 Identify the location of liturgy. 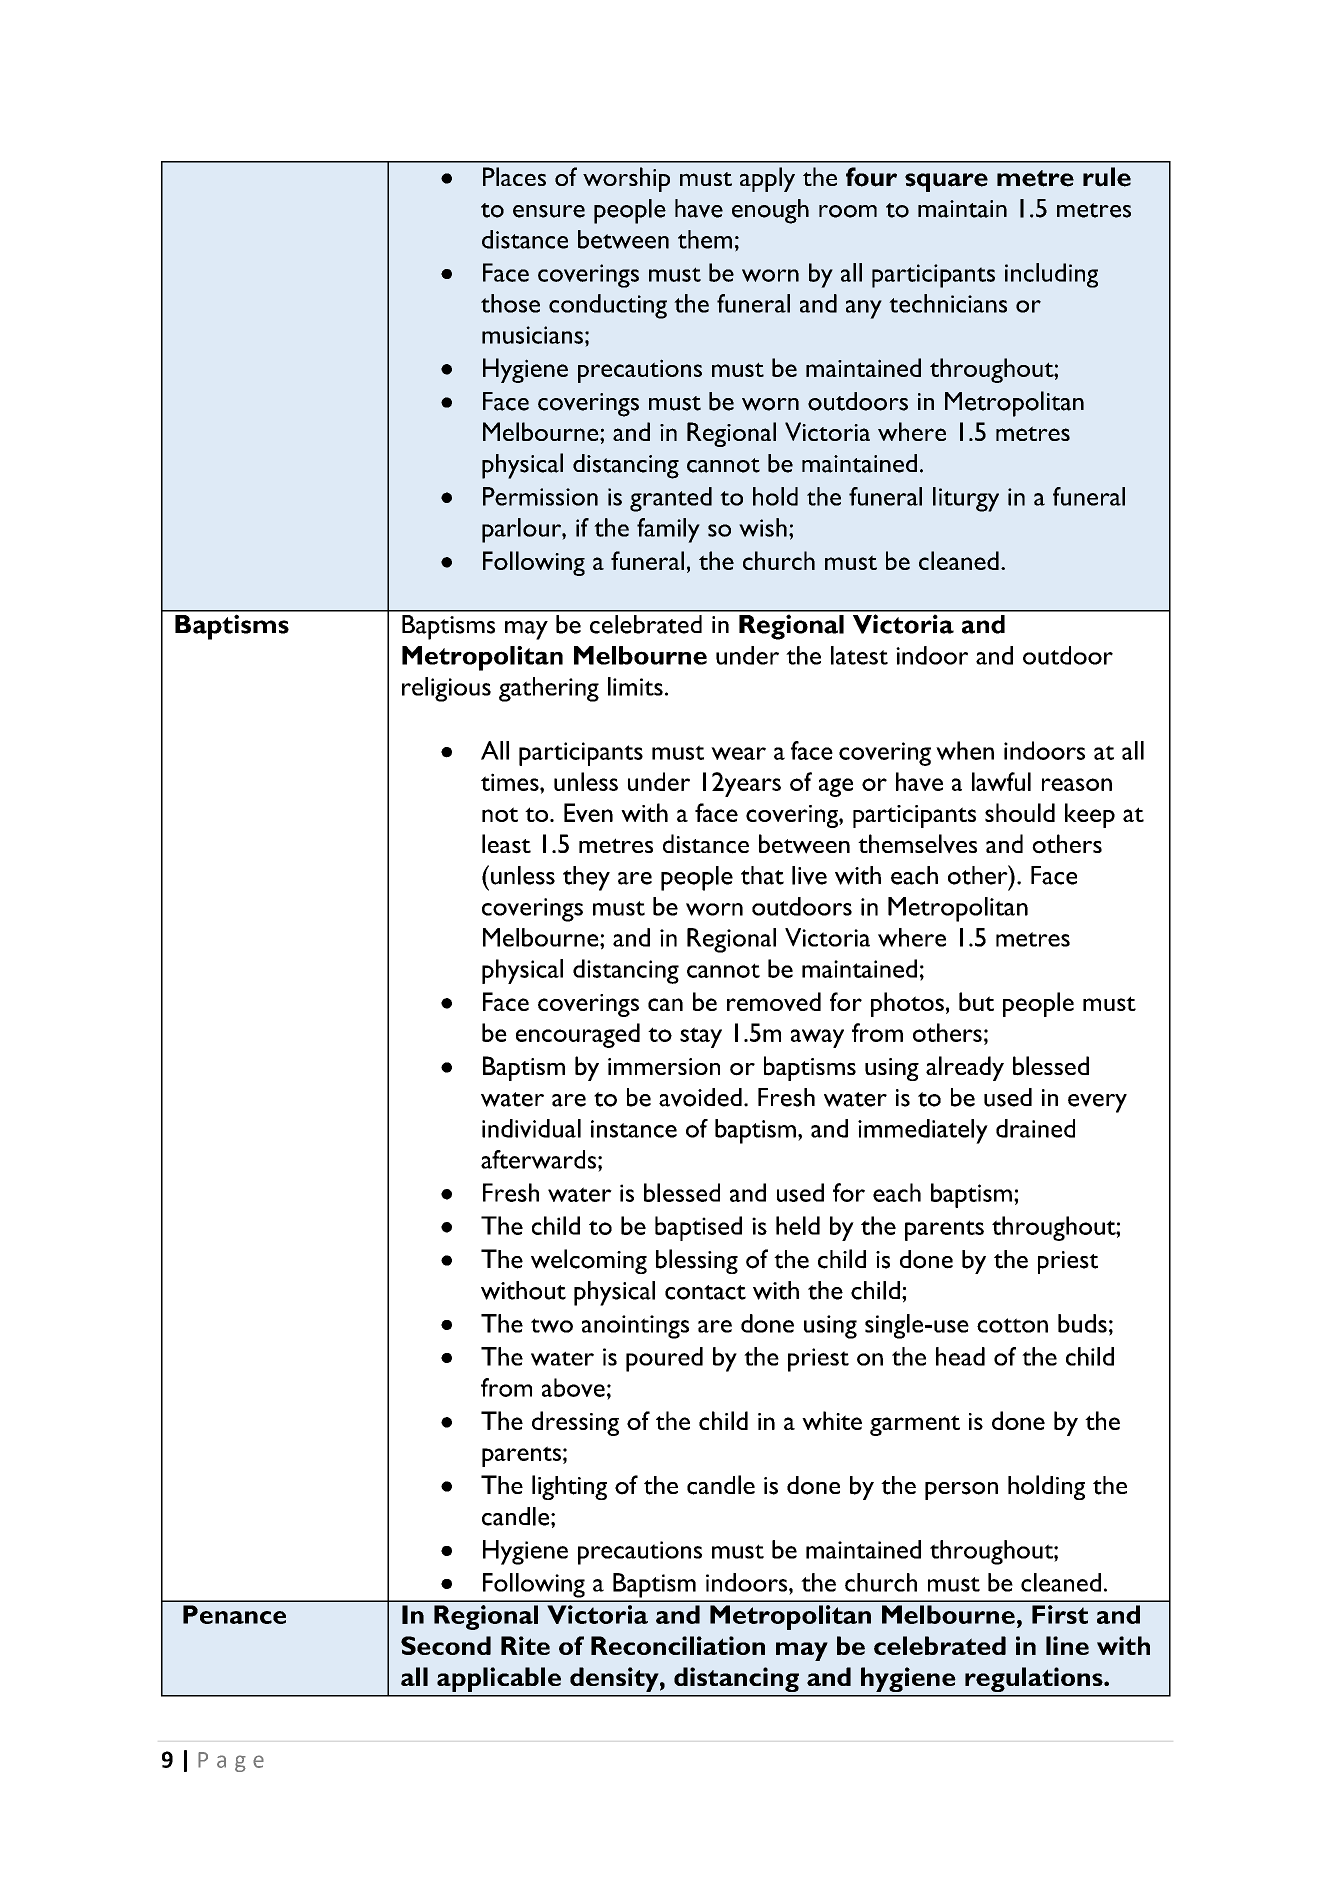
(966, 499).
